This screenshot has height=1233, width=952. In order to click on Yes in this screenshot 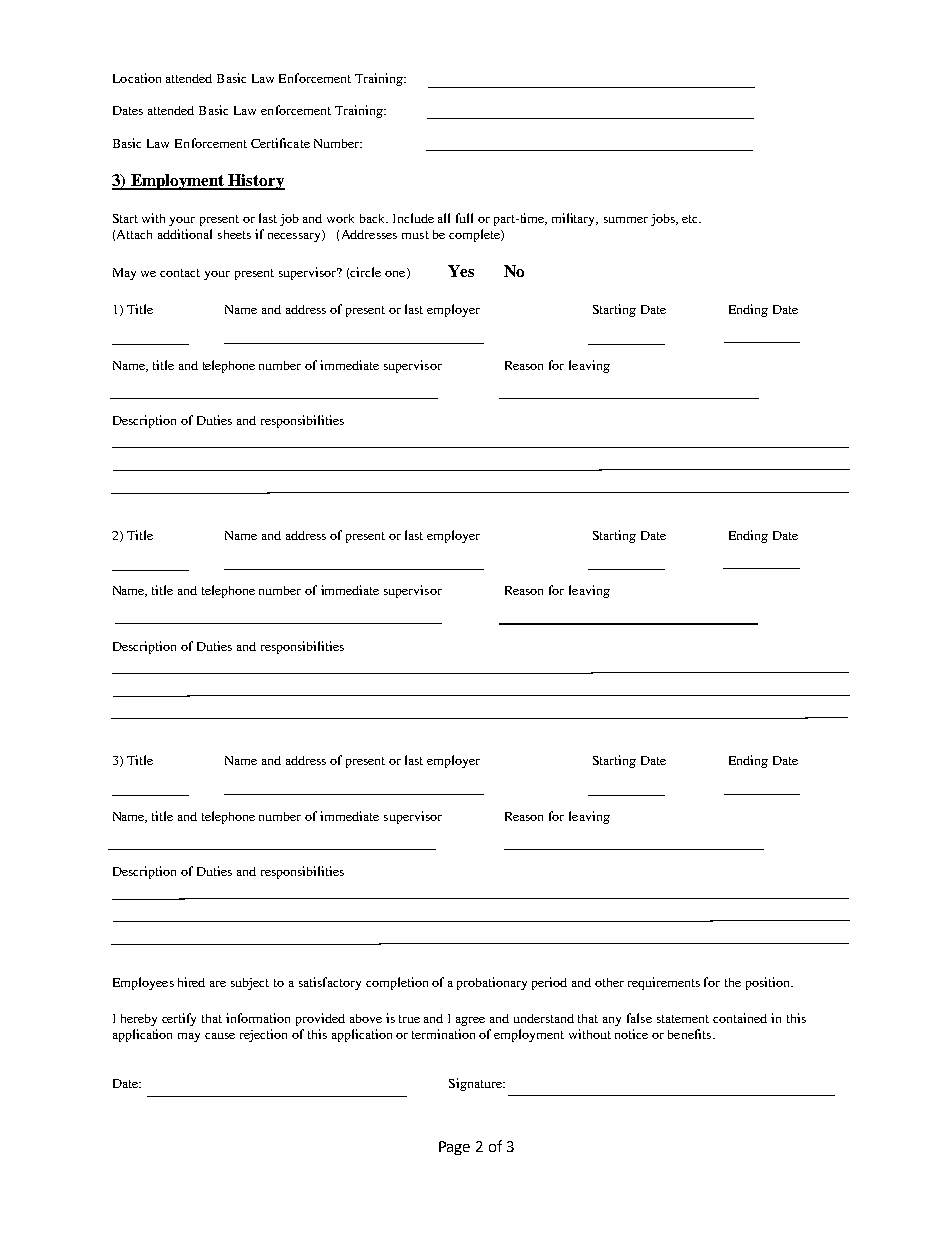, I will do `click(461, 271)`.
